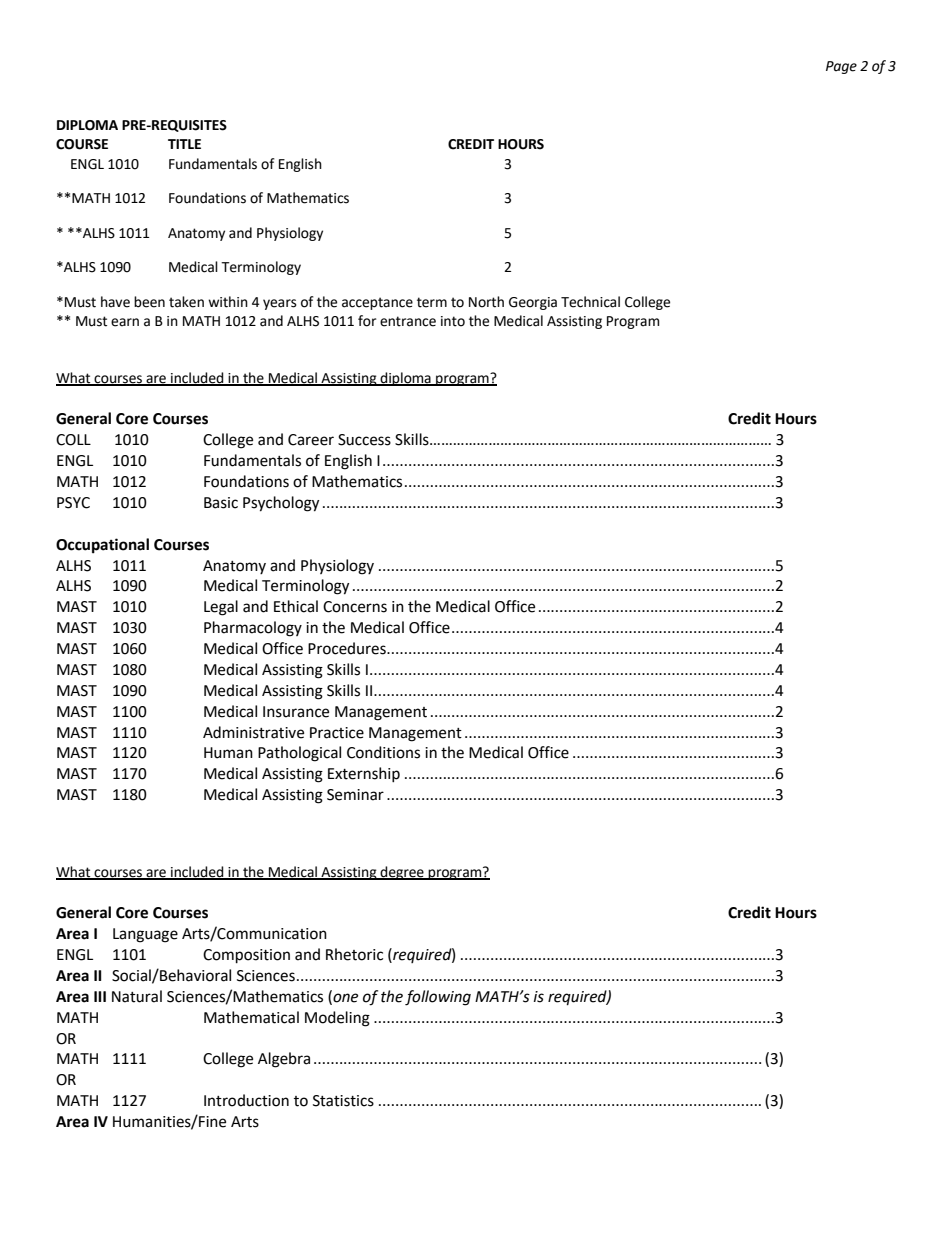 The image size is (952, 1233). What do you see at coordinates (246, 1100) in the image?
I see `Introduction` at bounding box center [246, 1100].
